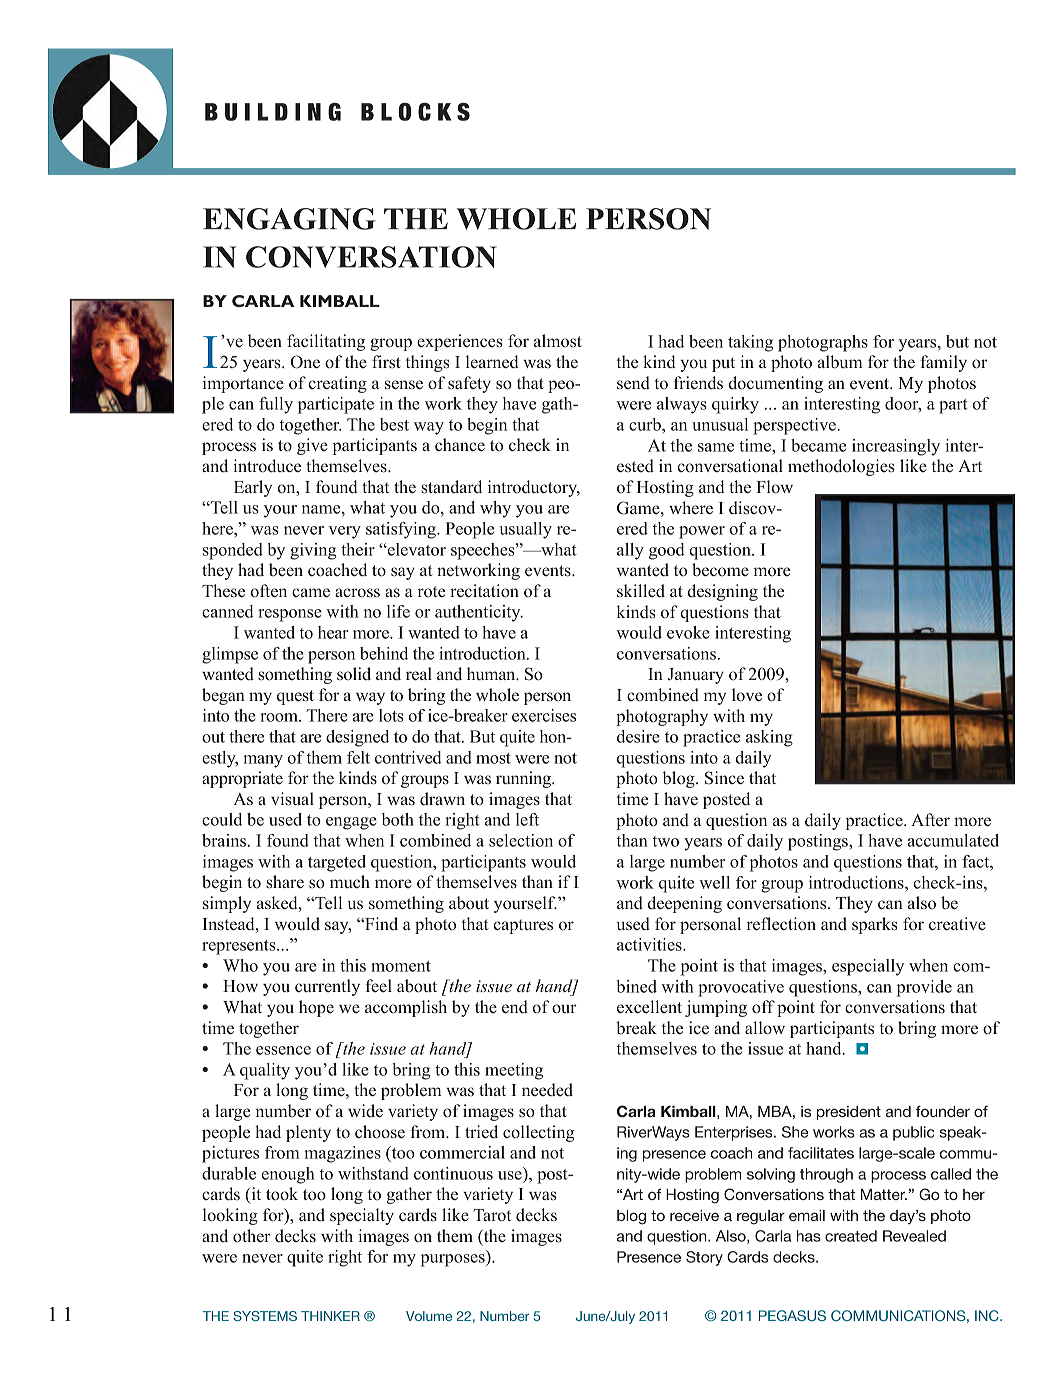 The image size is (1061, 1373). I want to click on giving, so click(313, 551).
